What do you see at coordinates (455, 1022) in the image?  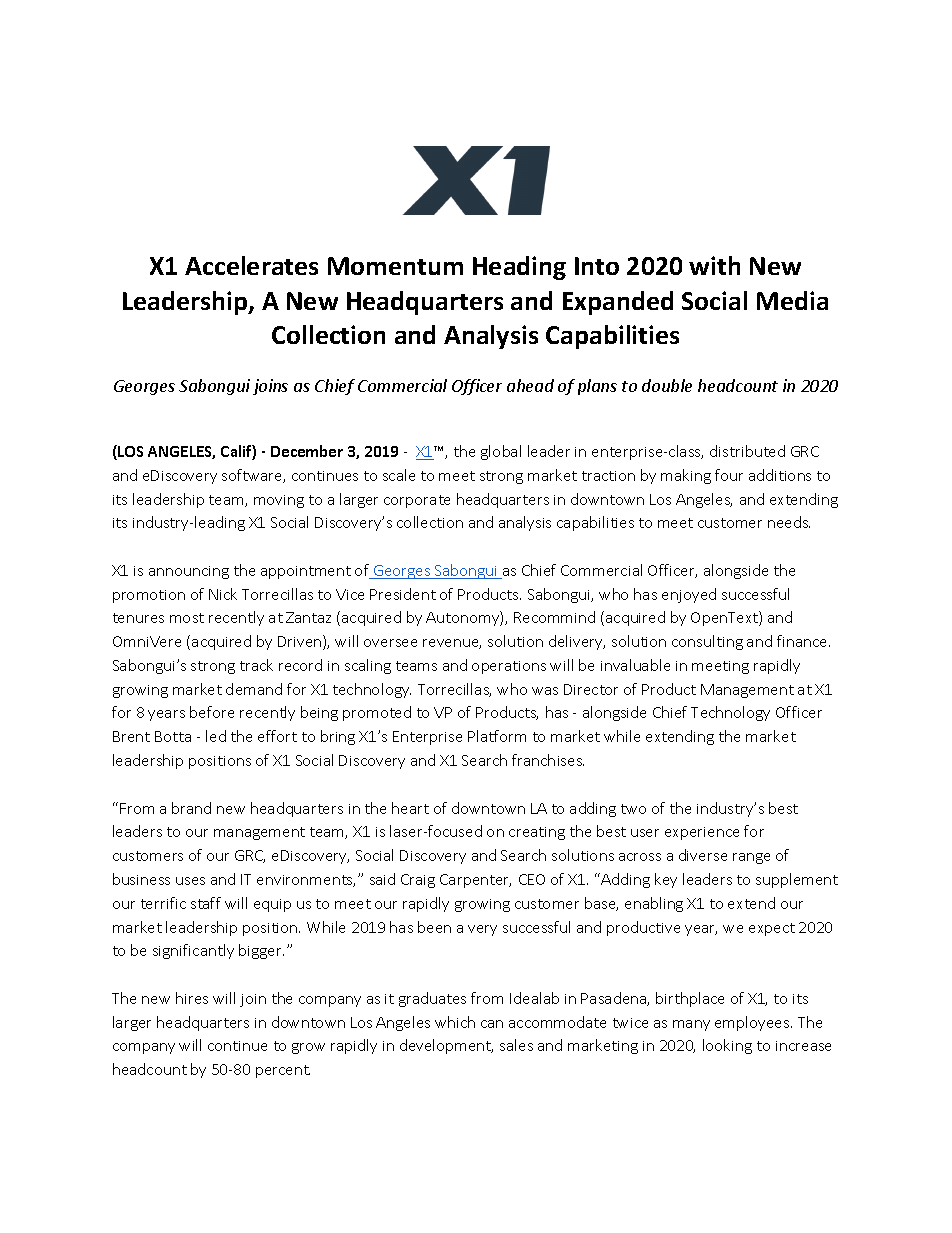 I see `which` at bounding box center [455, 1022].
